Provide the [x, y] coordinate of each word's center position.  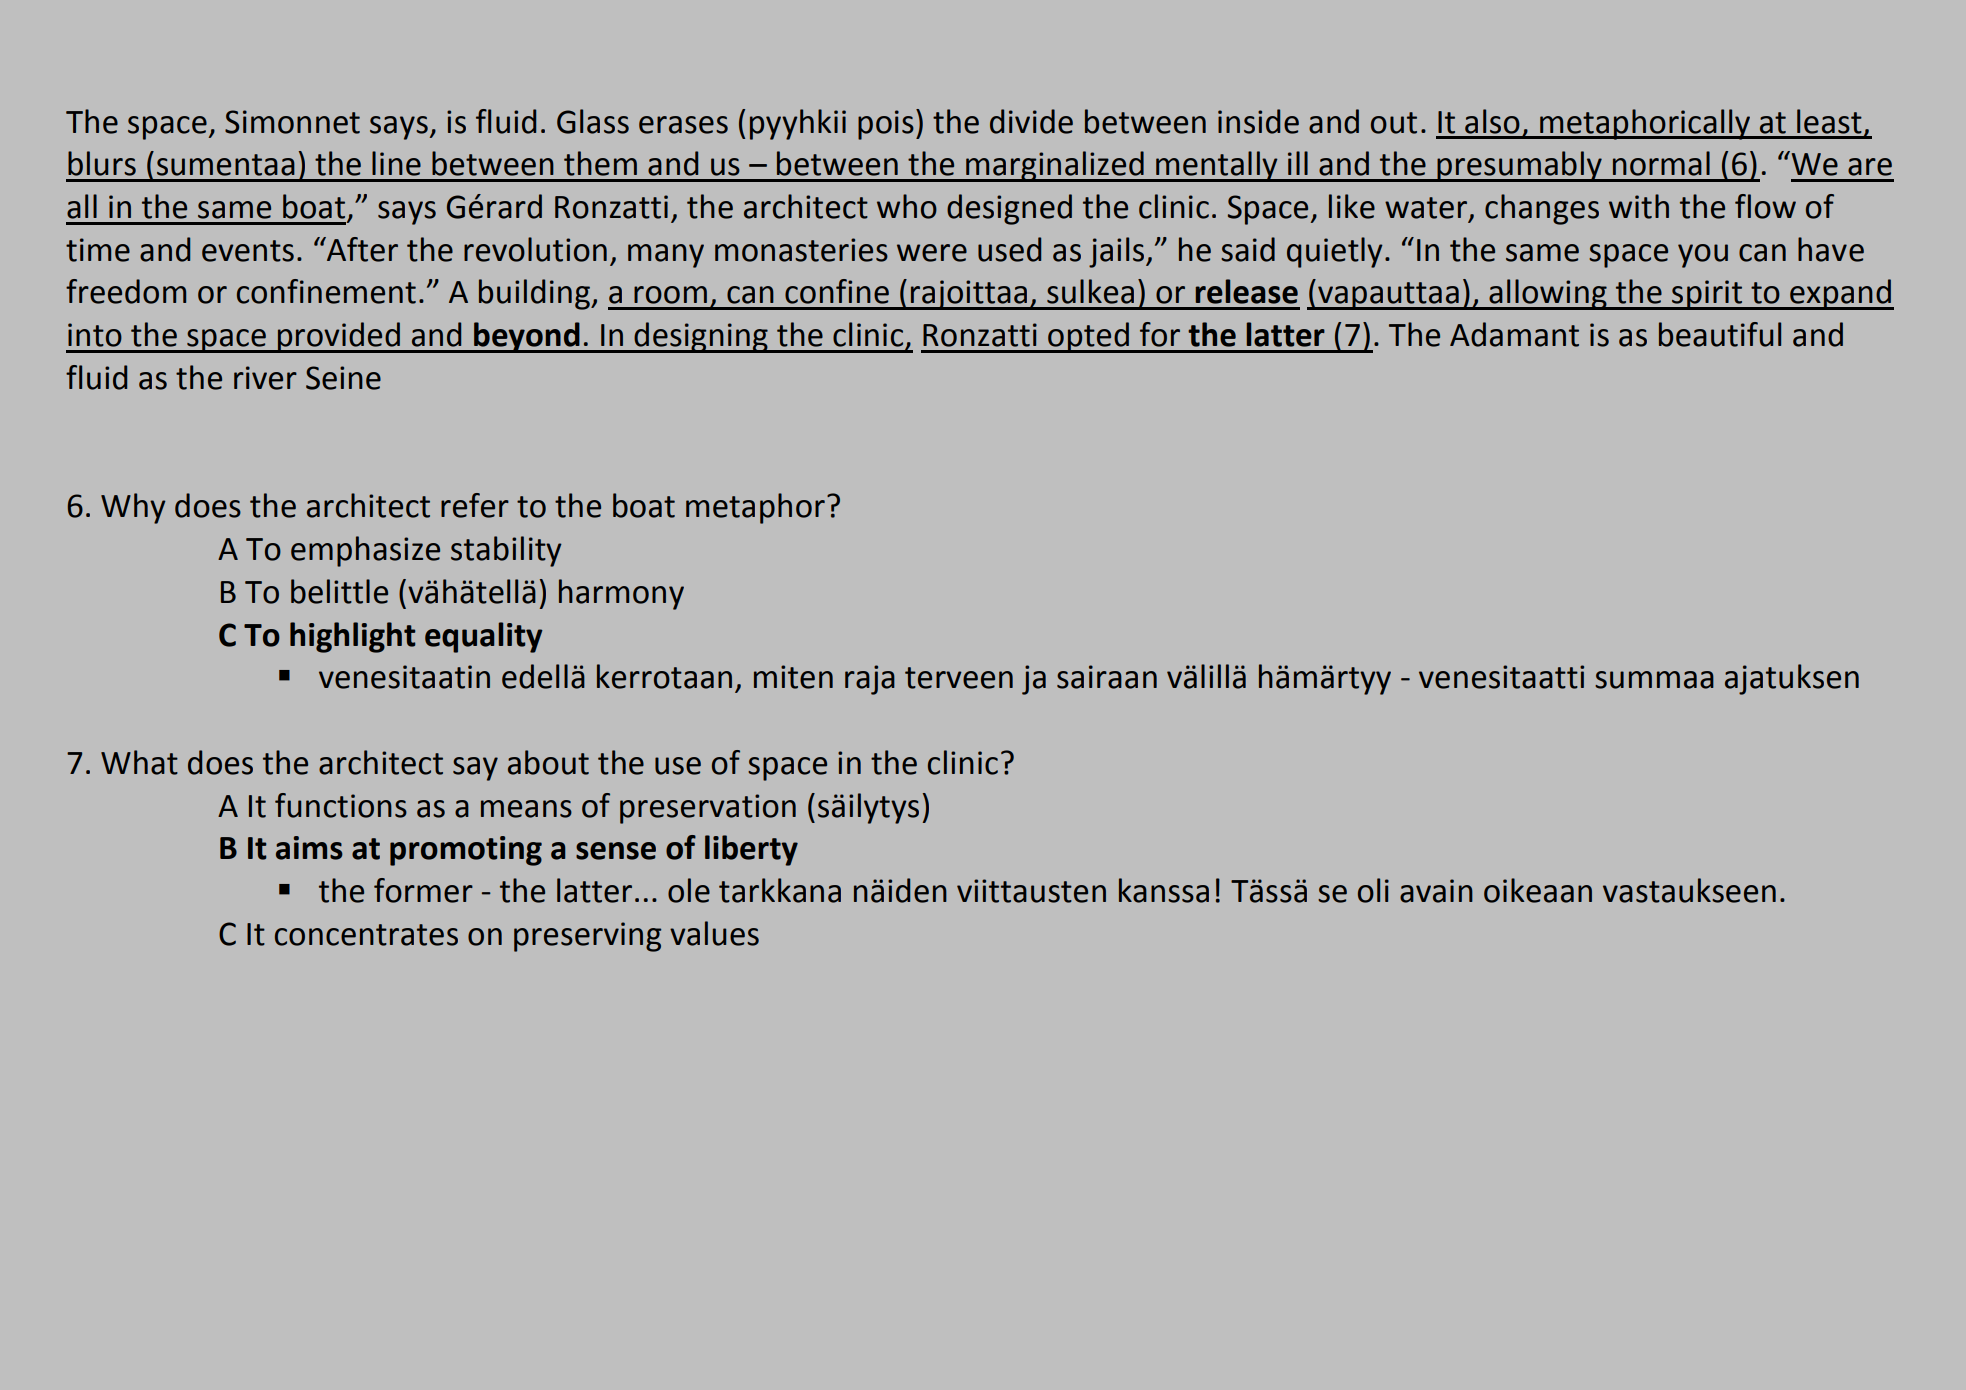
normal [1661, 163]
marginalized [1055, 166]
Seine [343, 378]
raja [870, 680]
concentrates [366, 935]
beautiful [1720, 334]
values [714, 933]
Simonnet [292, 122]
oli [1373, 890]
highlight [353, 637]
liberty [751, 850]
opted [1088, 337]
